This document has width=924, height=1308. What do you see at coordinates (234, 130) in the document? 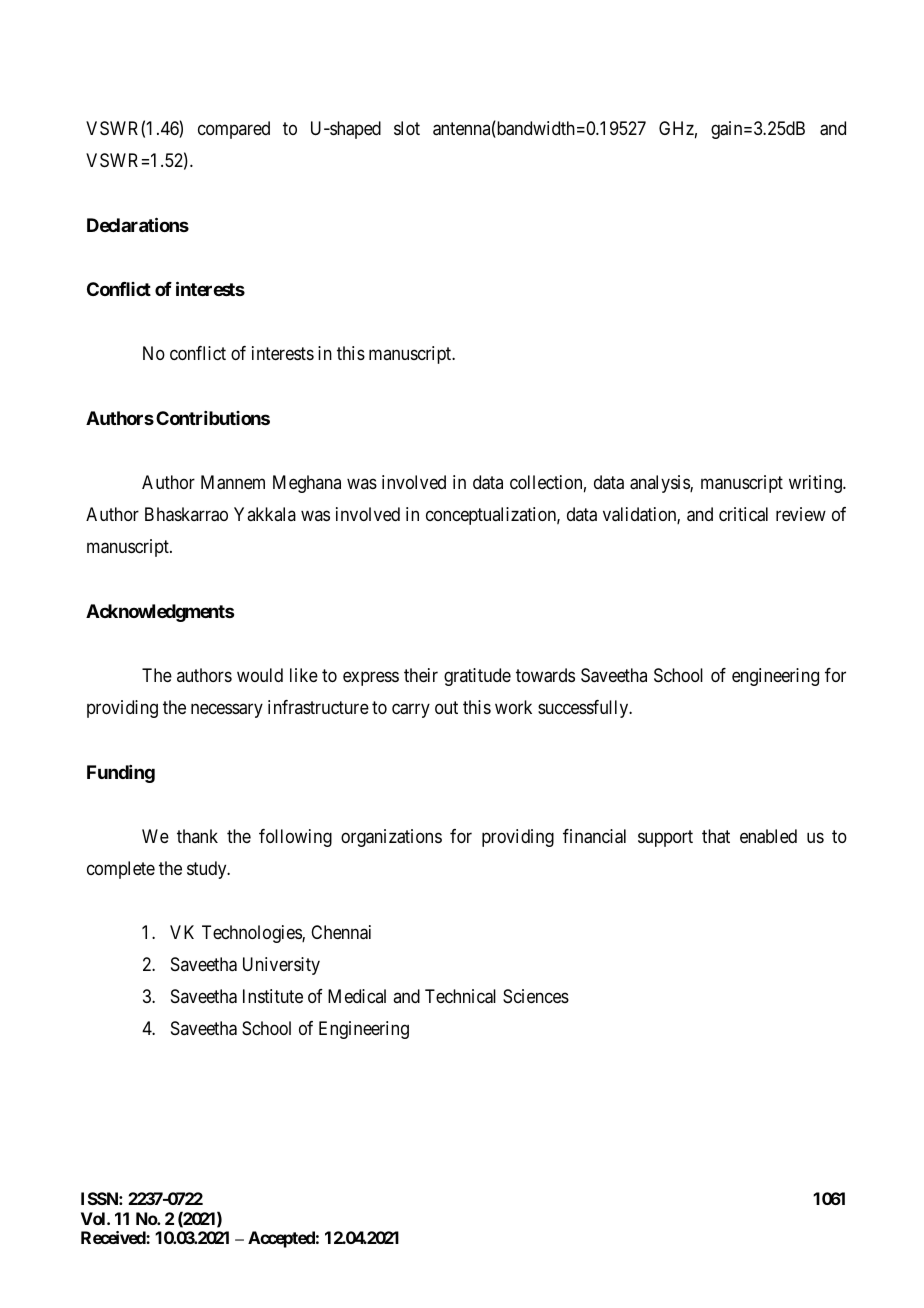
I see `compared` at bounding box center [234, 130].
